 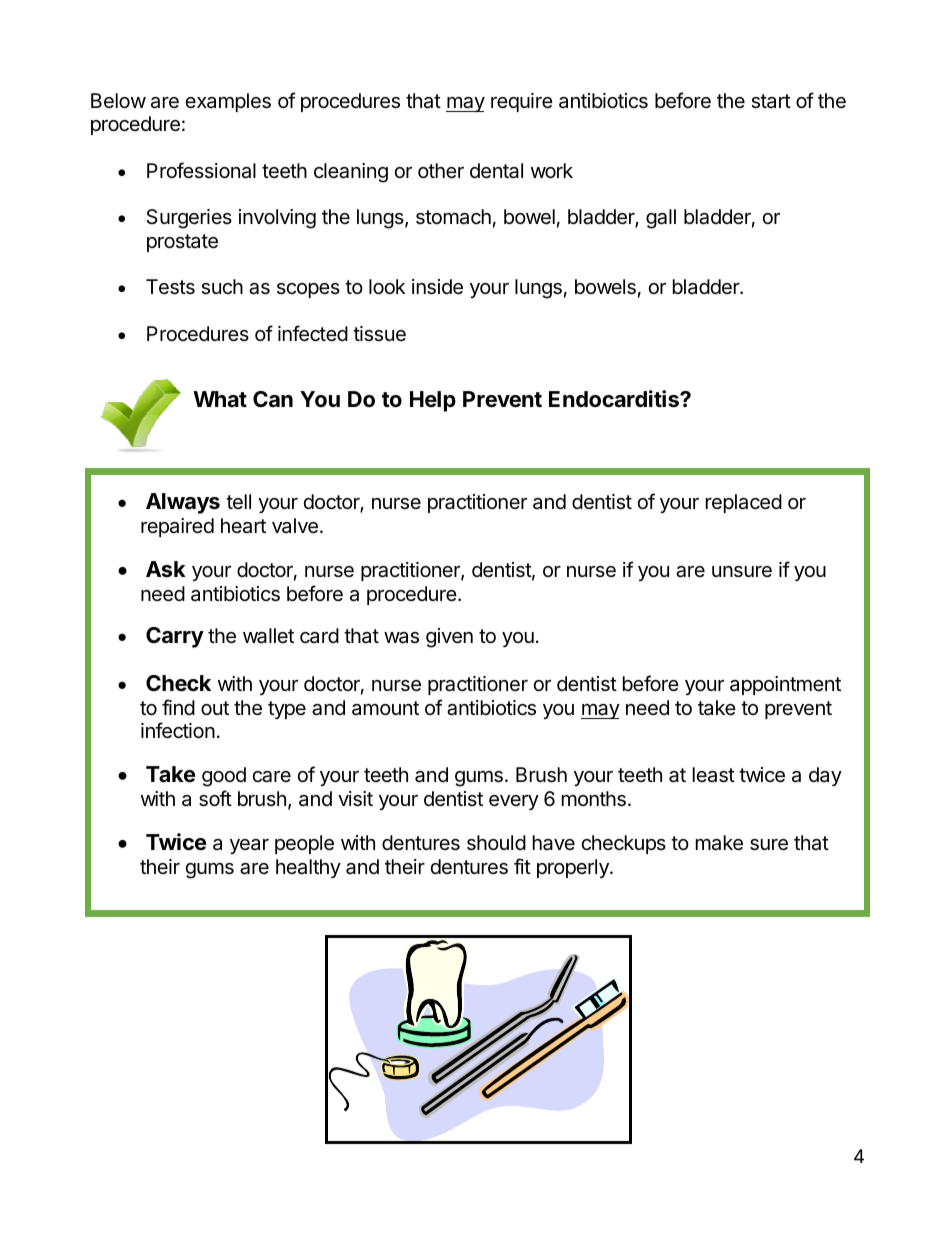 I want to click on Help, so click(x=433, y=401).
